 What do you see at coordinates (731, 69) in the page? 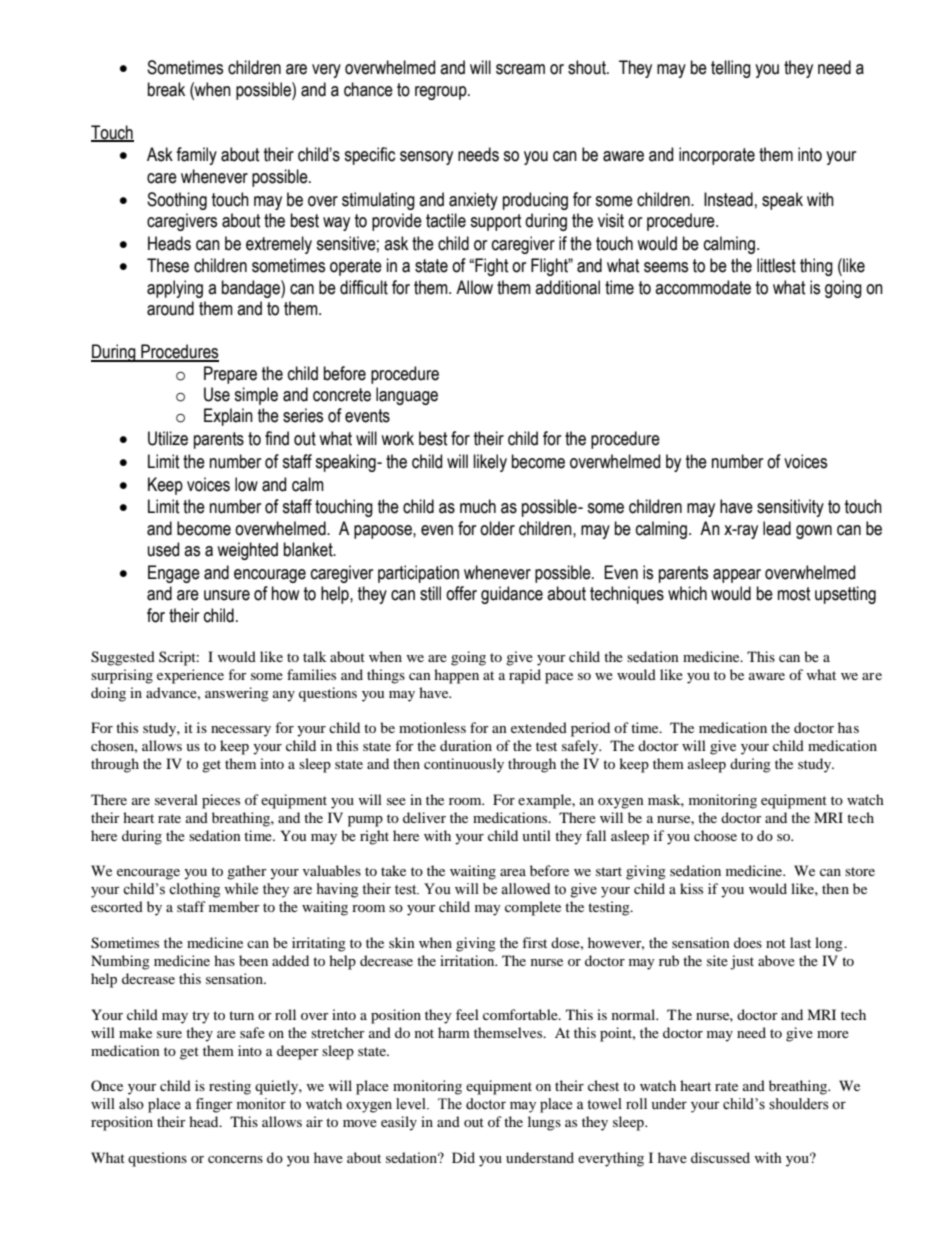
I see `telling` at bounding box center [731, 69].
